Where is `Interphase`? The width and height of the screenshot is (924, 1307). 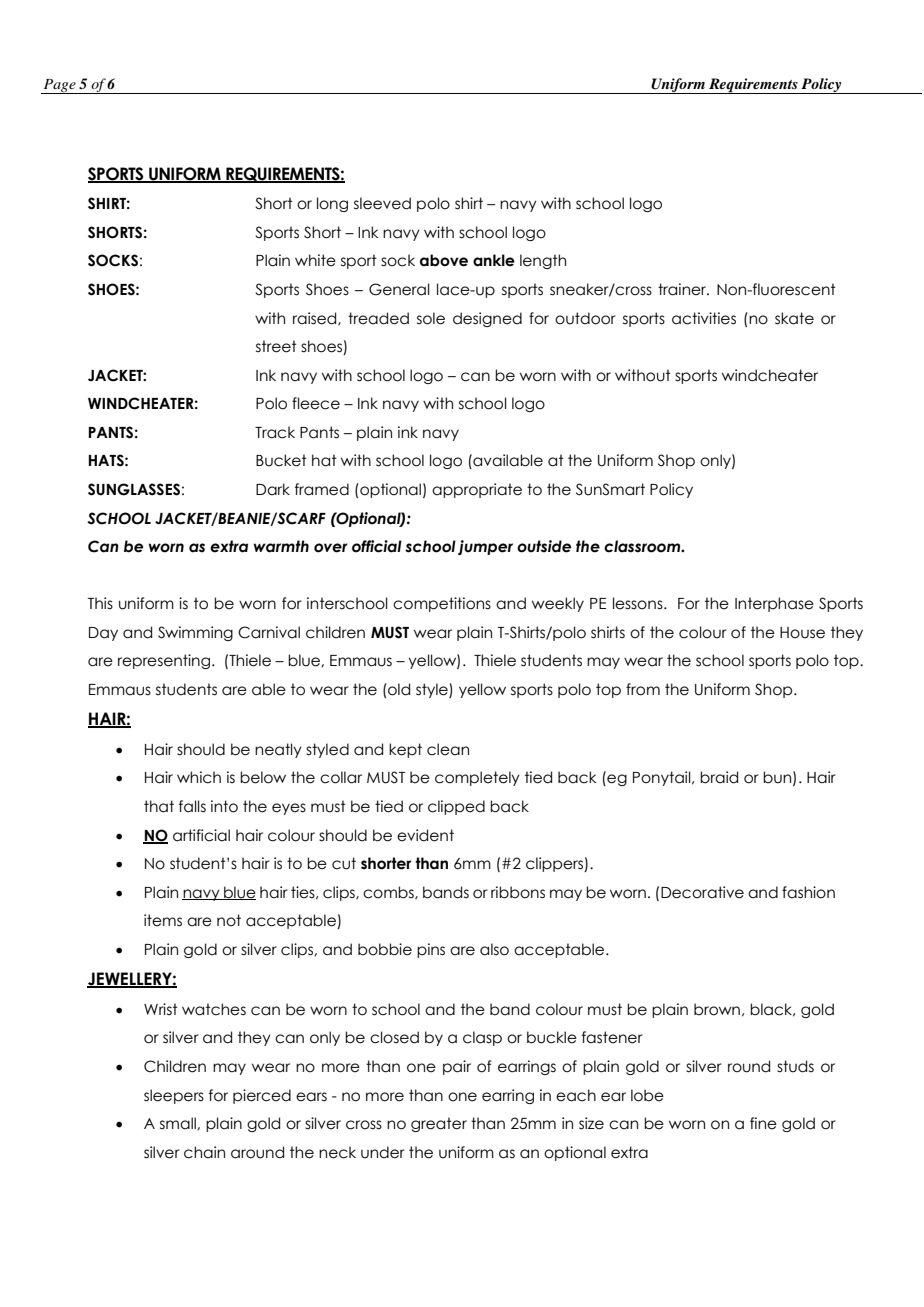
Interphase is located at coordinates (774, 604).
